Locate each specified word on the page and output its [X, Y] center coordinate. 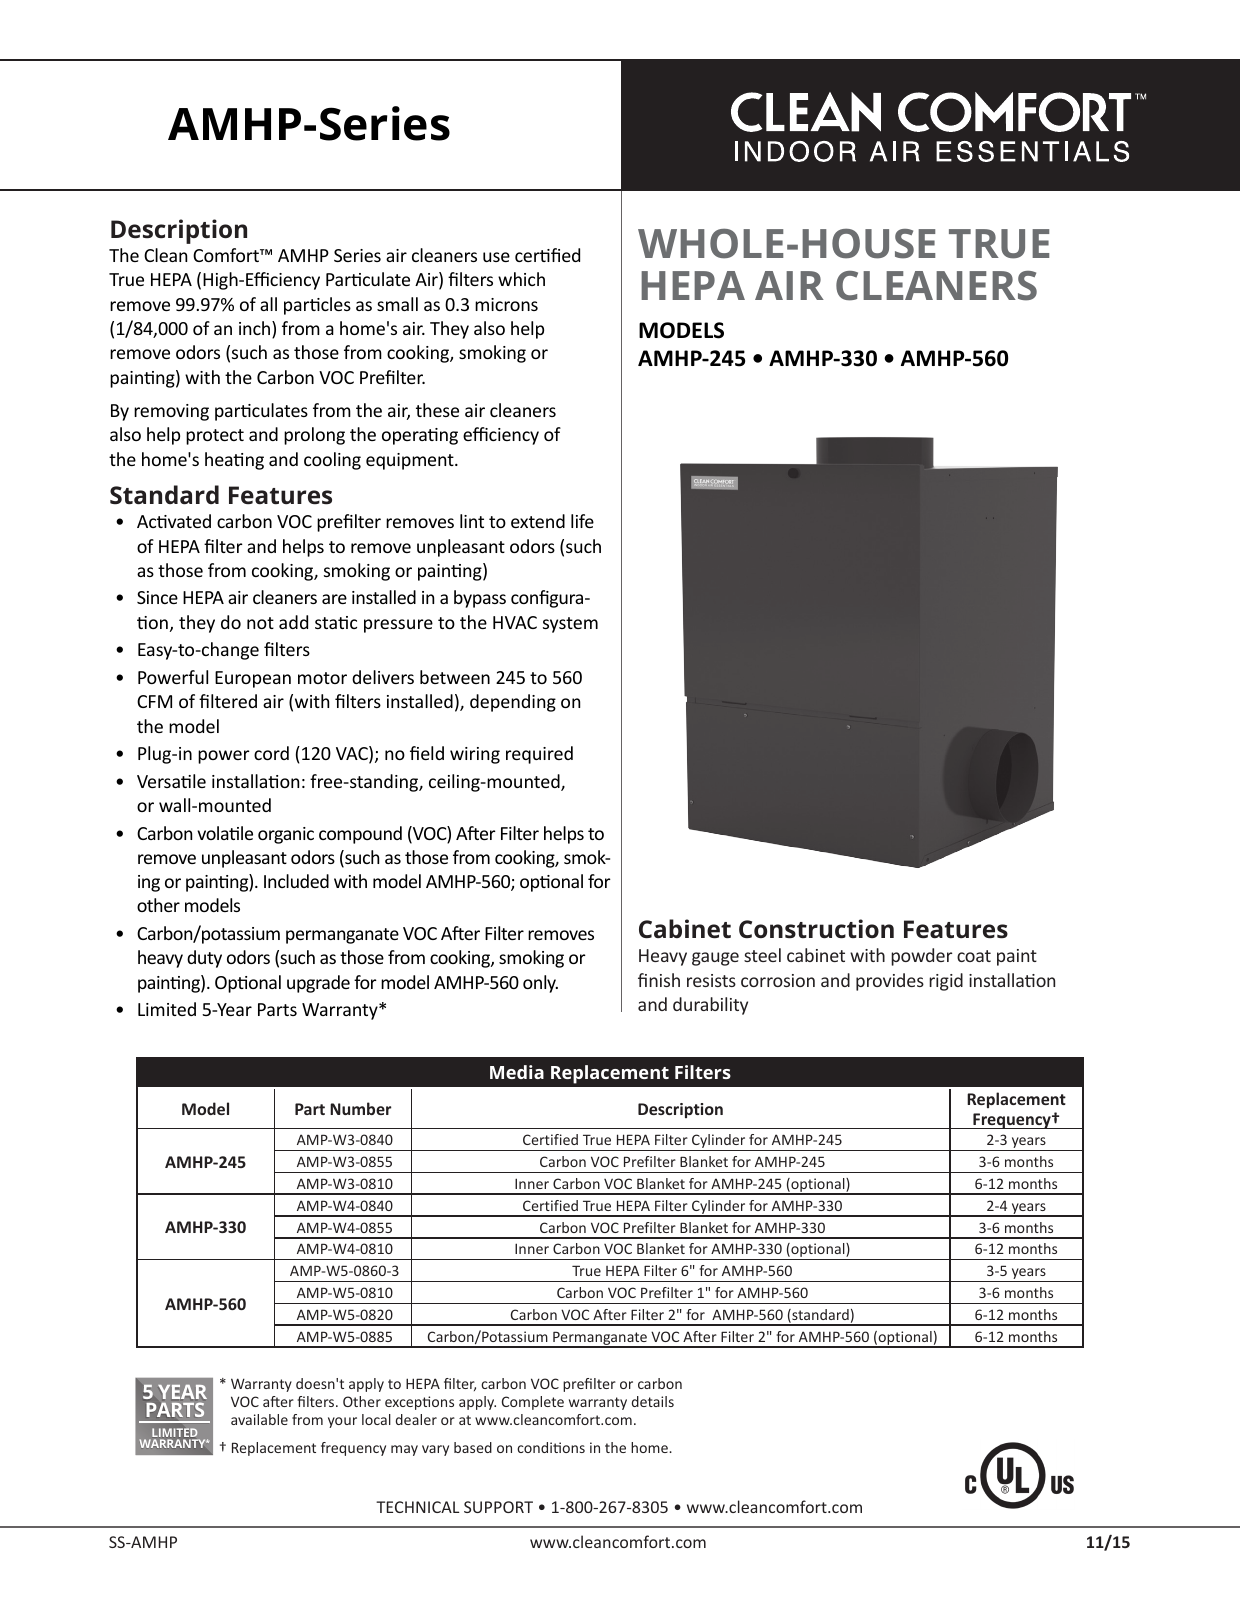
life [582, 521]
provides [890, 982]
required [539, 755]
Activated [174, 521]
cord [271, 753]
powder [921, 957]
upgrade [318, 984]
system [570, 625]
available [259, 1419]
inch [256, 329]
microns [506, 304]
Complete [533, 1403]
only [540, 984]
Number [360, 1108]
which [521, 279]
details [653, 1401]
